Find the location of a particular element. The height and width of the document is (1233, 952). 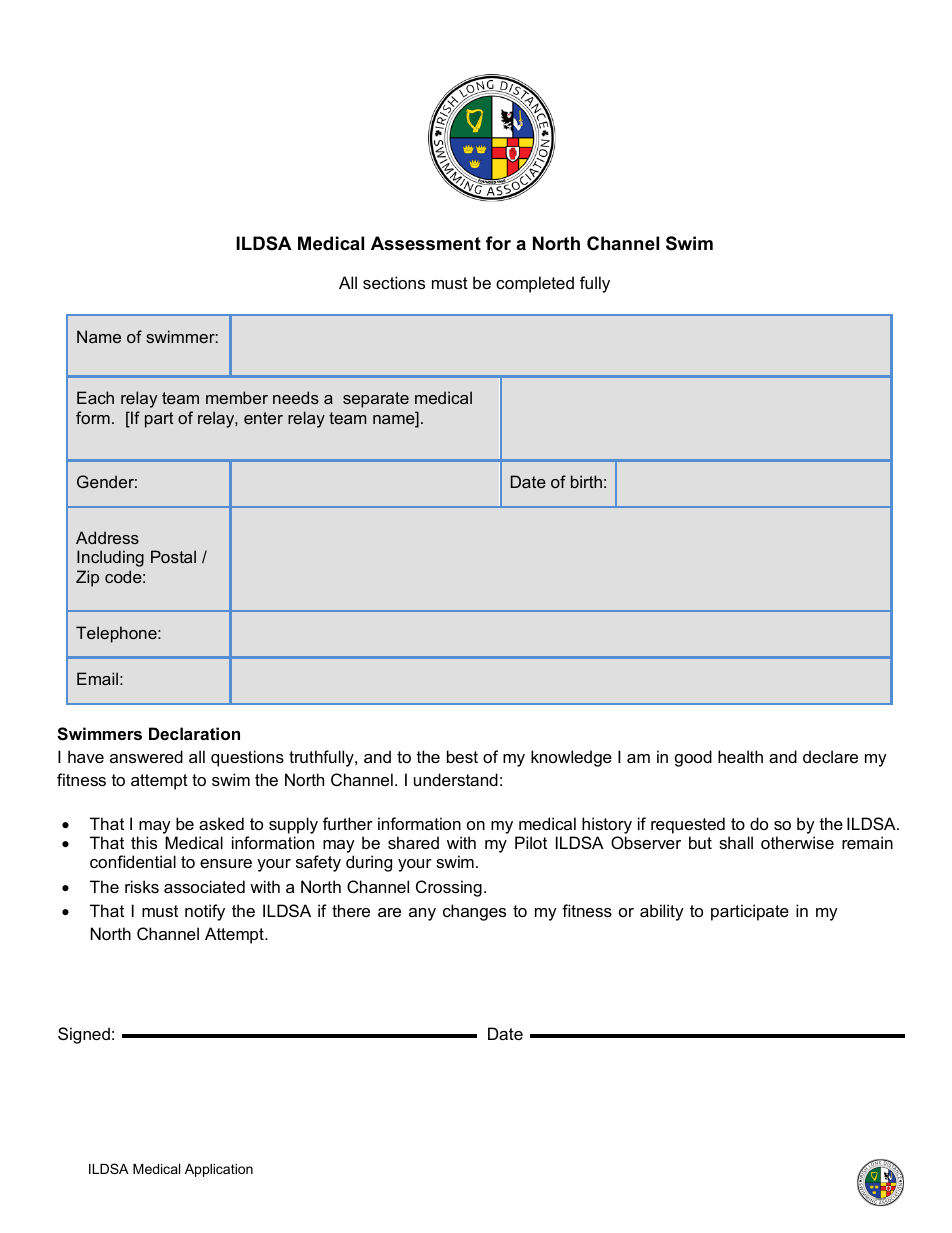

separate is located at coordinates (376, 400).
